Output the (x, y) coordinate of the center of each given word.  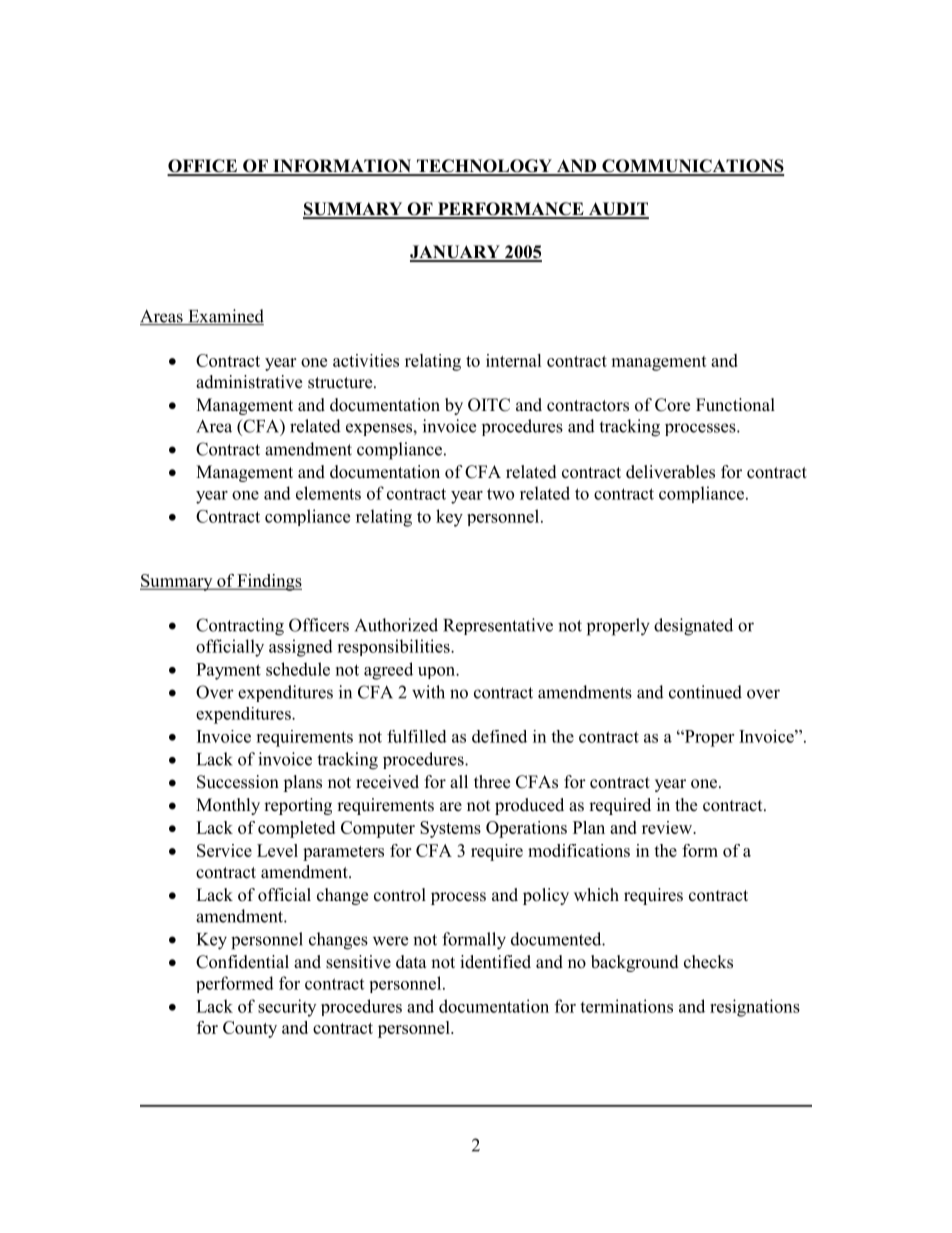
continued (705, 692)
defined (499, 736)
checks (708, 962)
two (500, 494)
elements (328, 493)
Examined (225, 317)
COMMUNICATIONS (692, 167)
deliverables (670, 472)
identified (495, 962)
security (287, 1008)
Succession (238, 782)
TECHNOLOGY (484, 167)
